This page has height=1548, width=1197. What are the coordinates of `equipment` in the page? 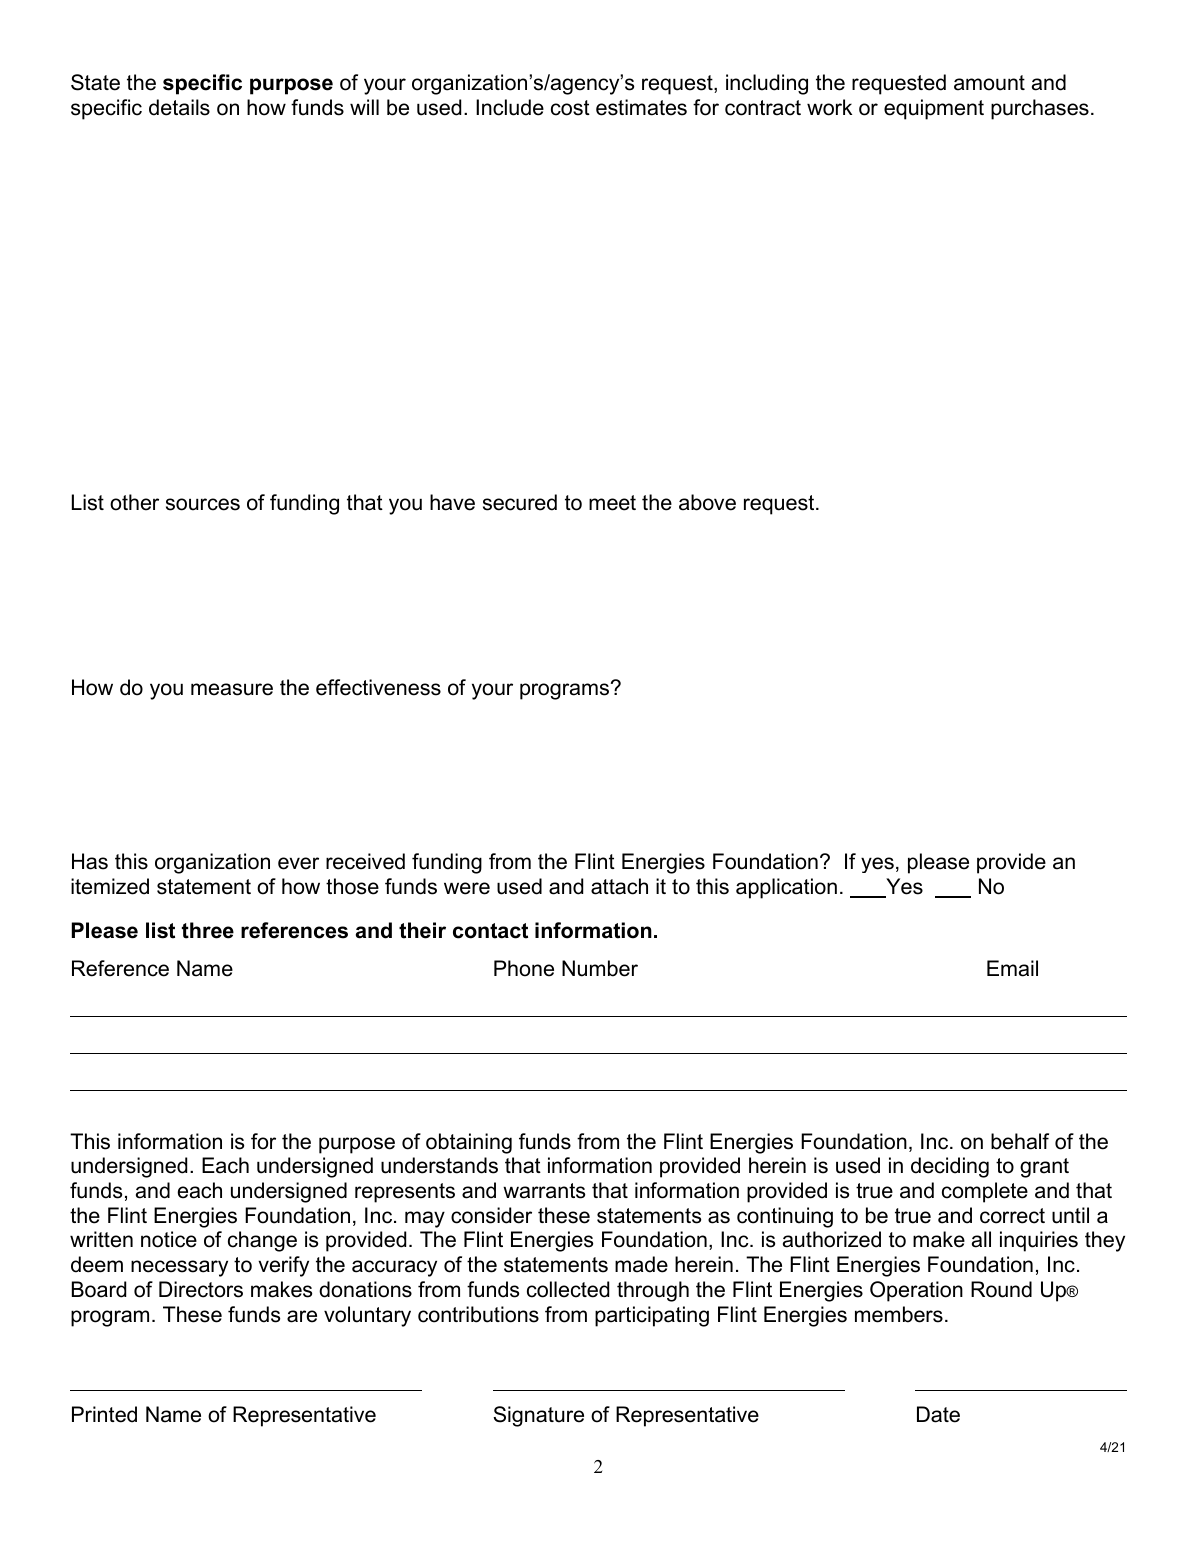 It's located at (934, 109).
